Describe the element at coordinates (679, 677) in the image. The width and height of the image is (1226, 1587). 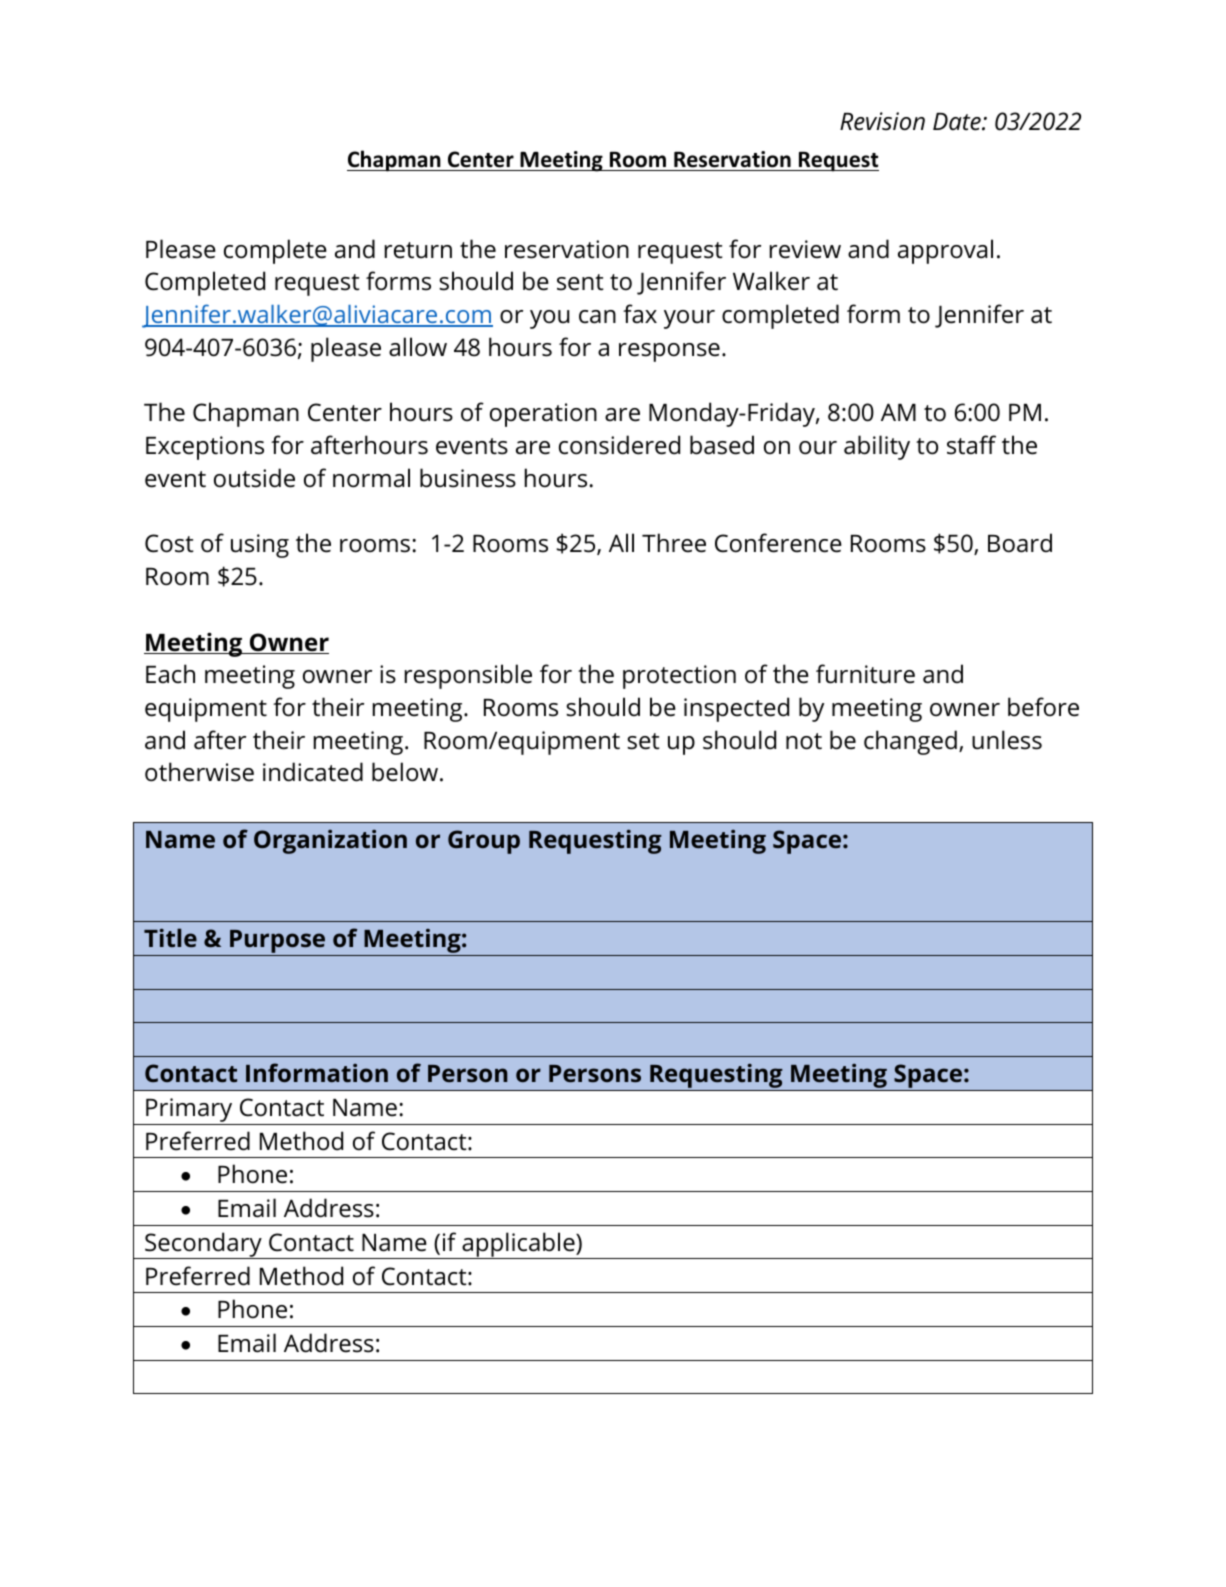
I see `protection` at that location.
